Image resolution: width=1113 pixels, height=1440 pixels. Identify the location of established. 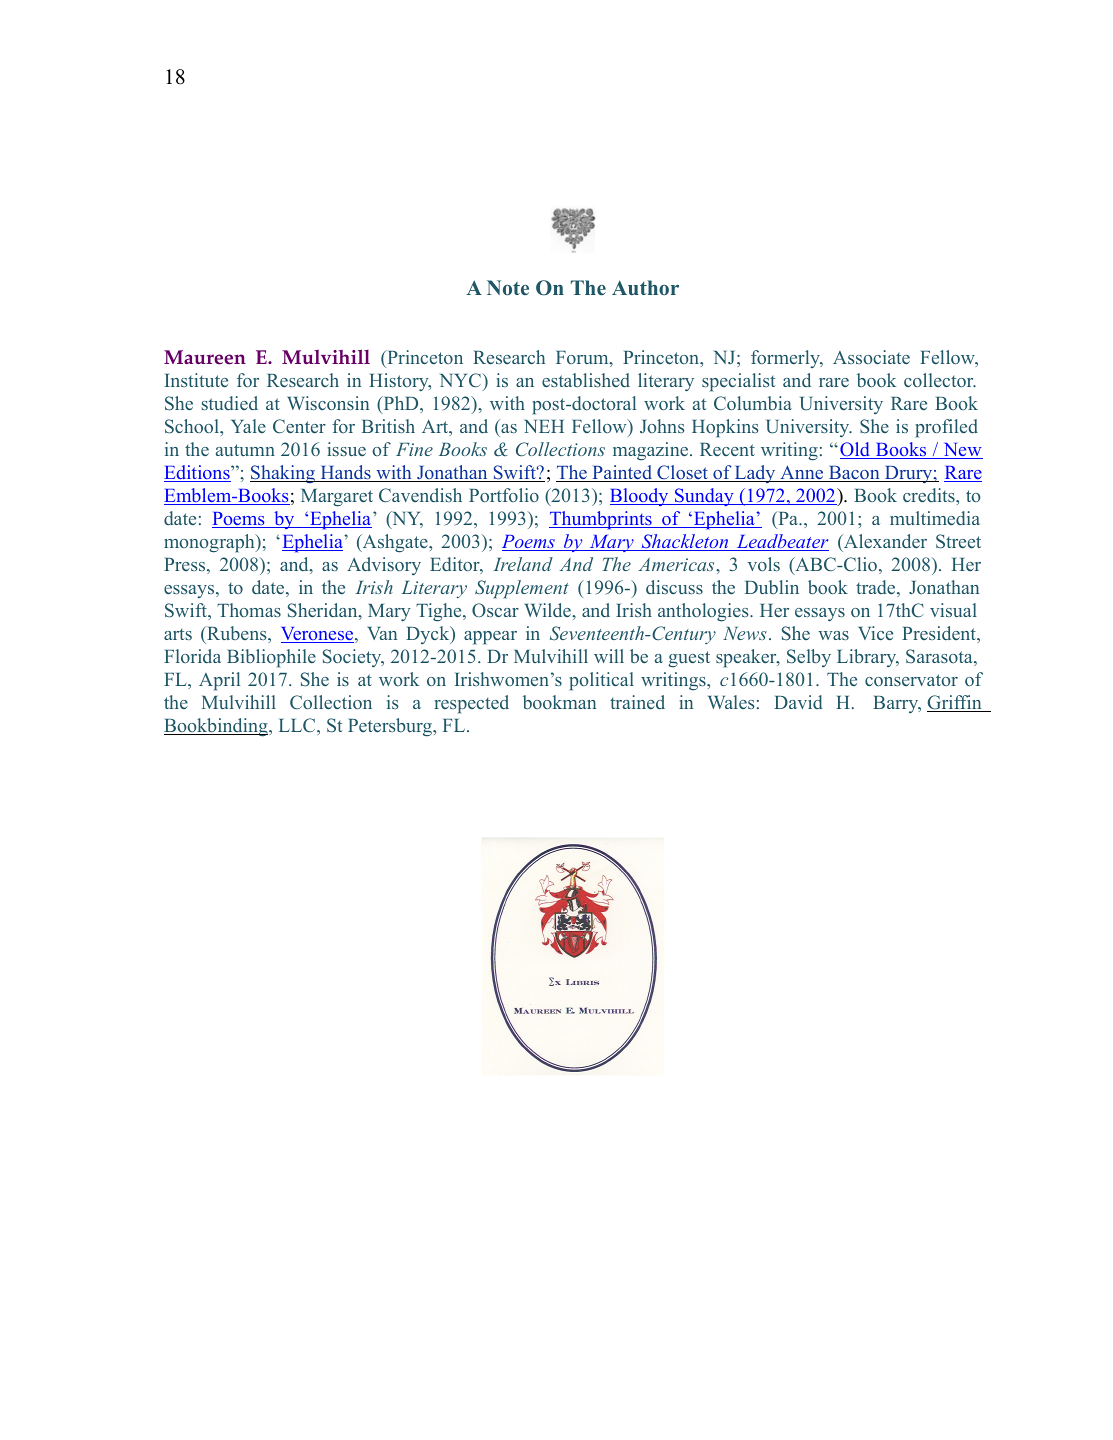
(586, 380).
